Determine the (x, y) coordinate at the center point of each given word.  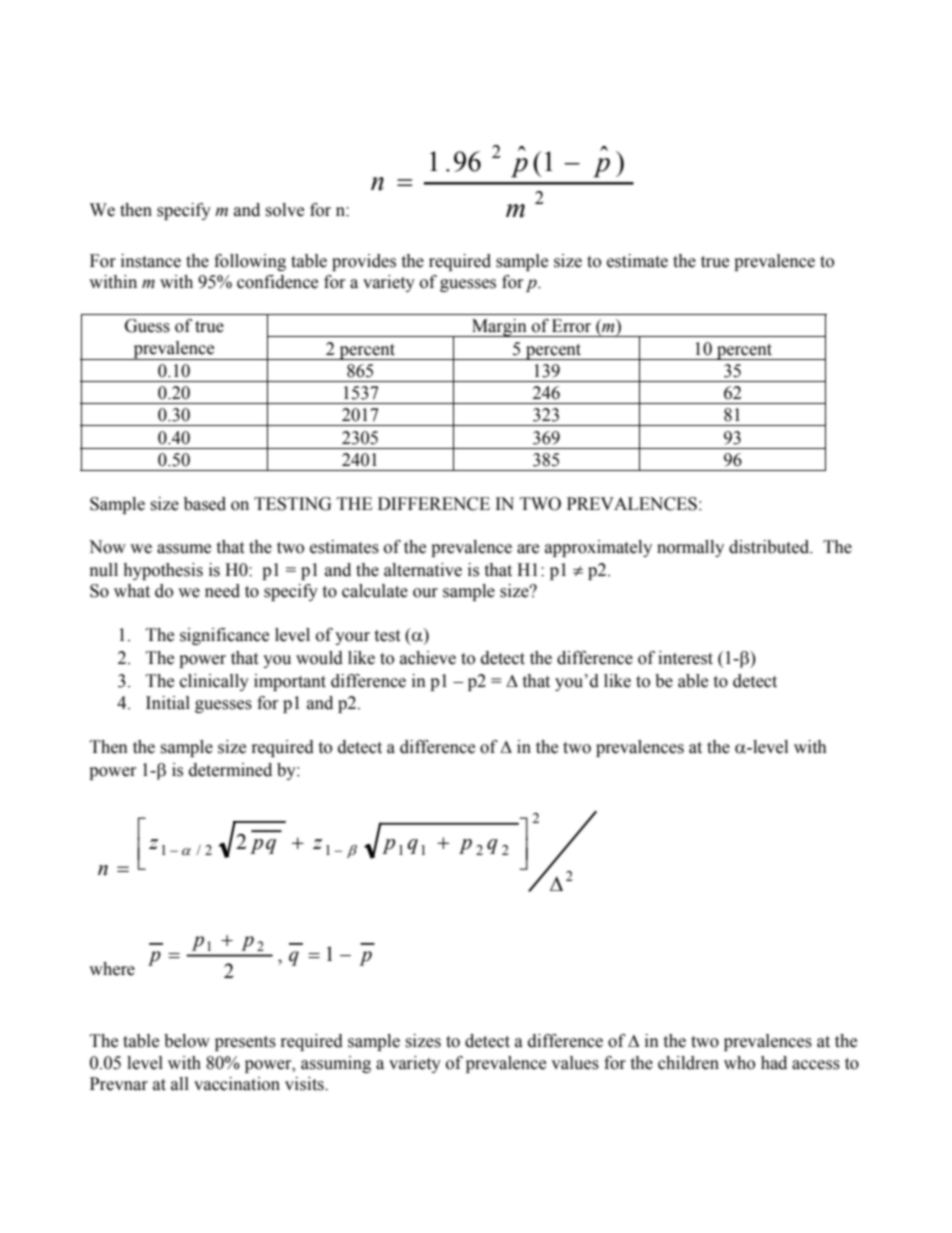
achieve (428, 658)
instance (151, 261)
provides (364, 262)
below (187, 1041)
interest (685, 658)
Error (571, 326)
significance (224, 636)
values (575, 1063)
